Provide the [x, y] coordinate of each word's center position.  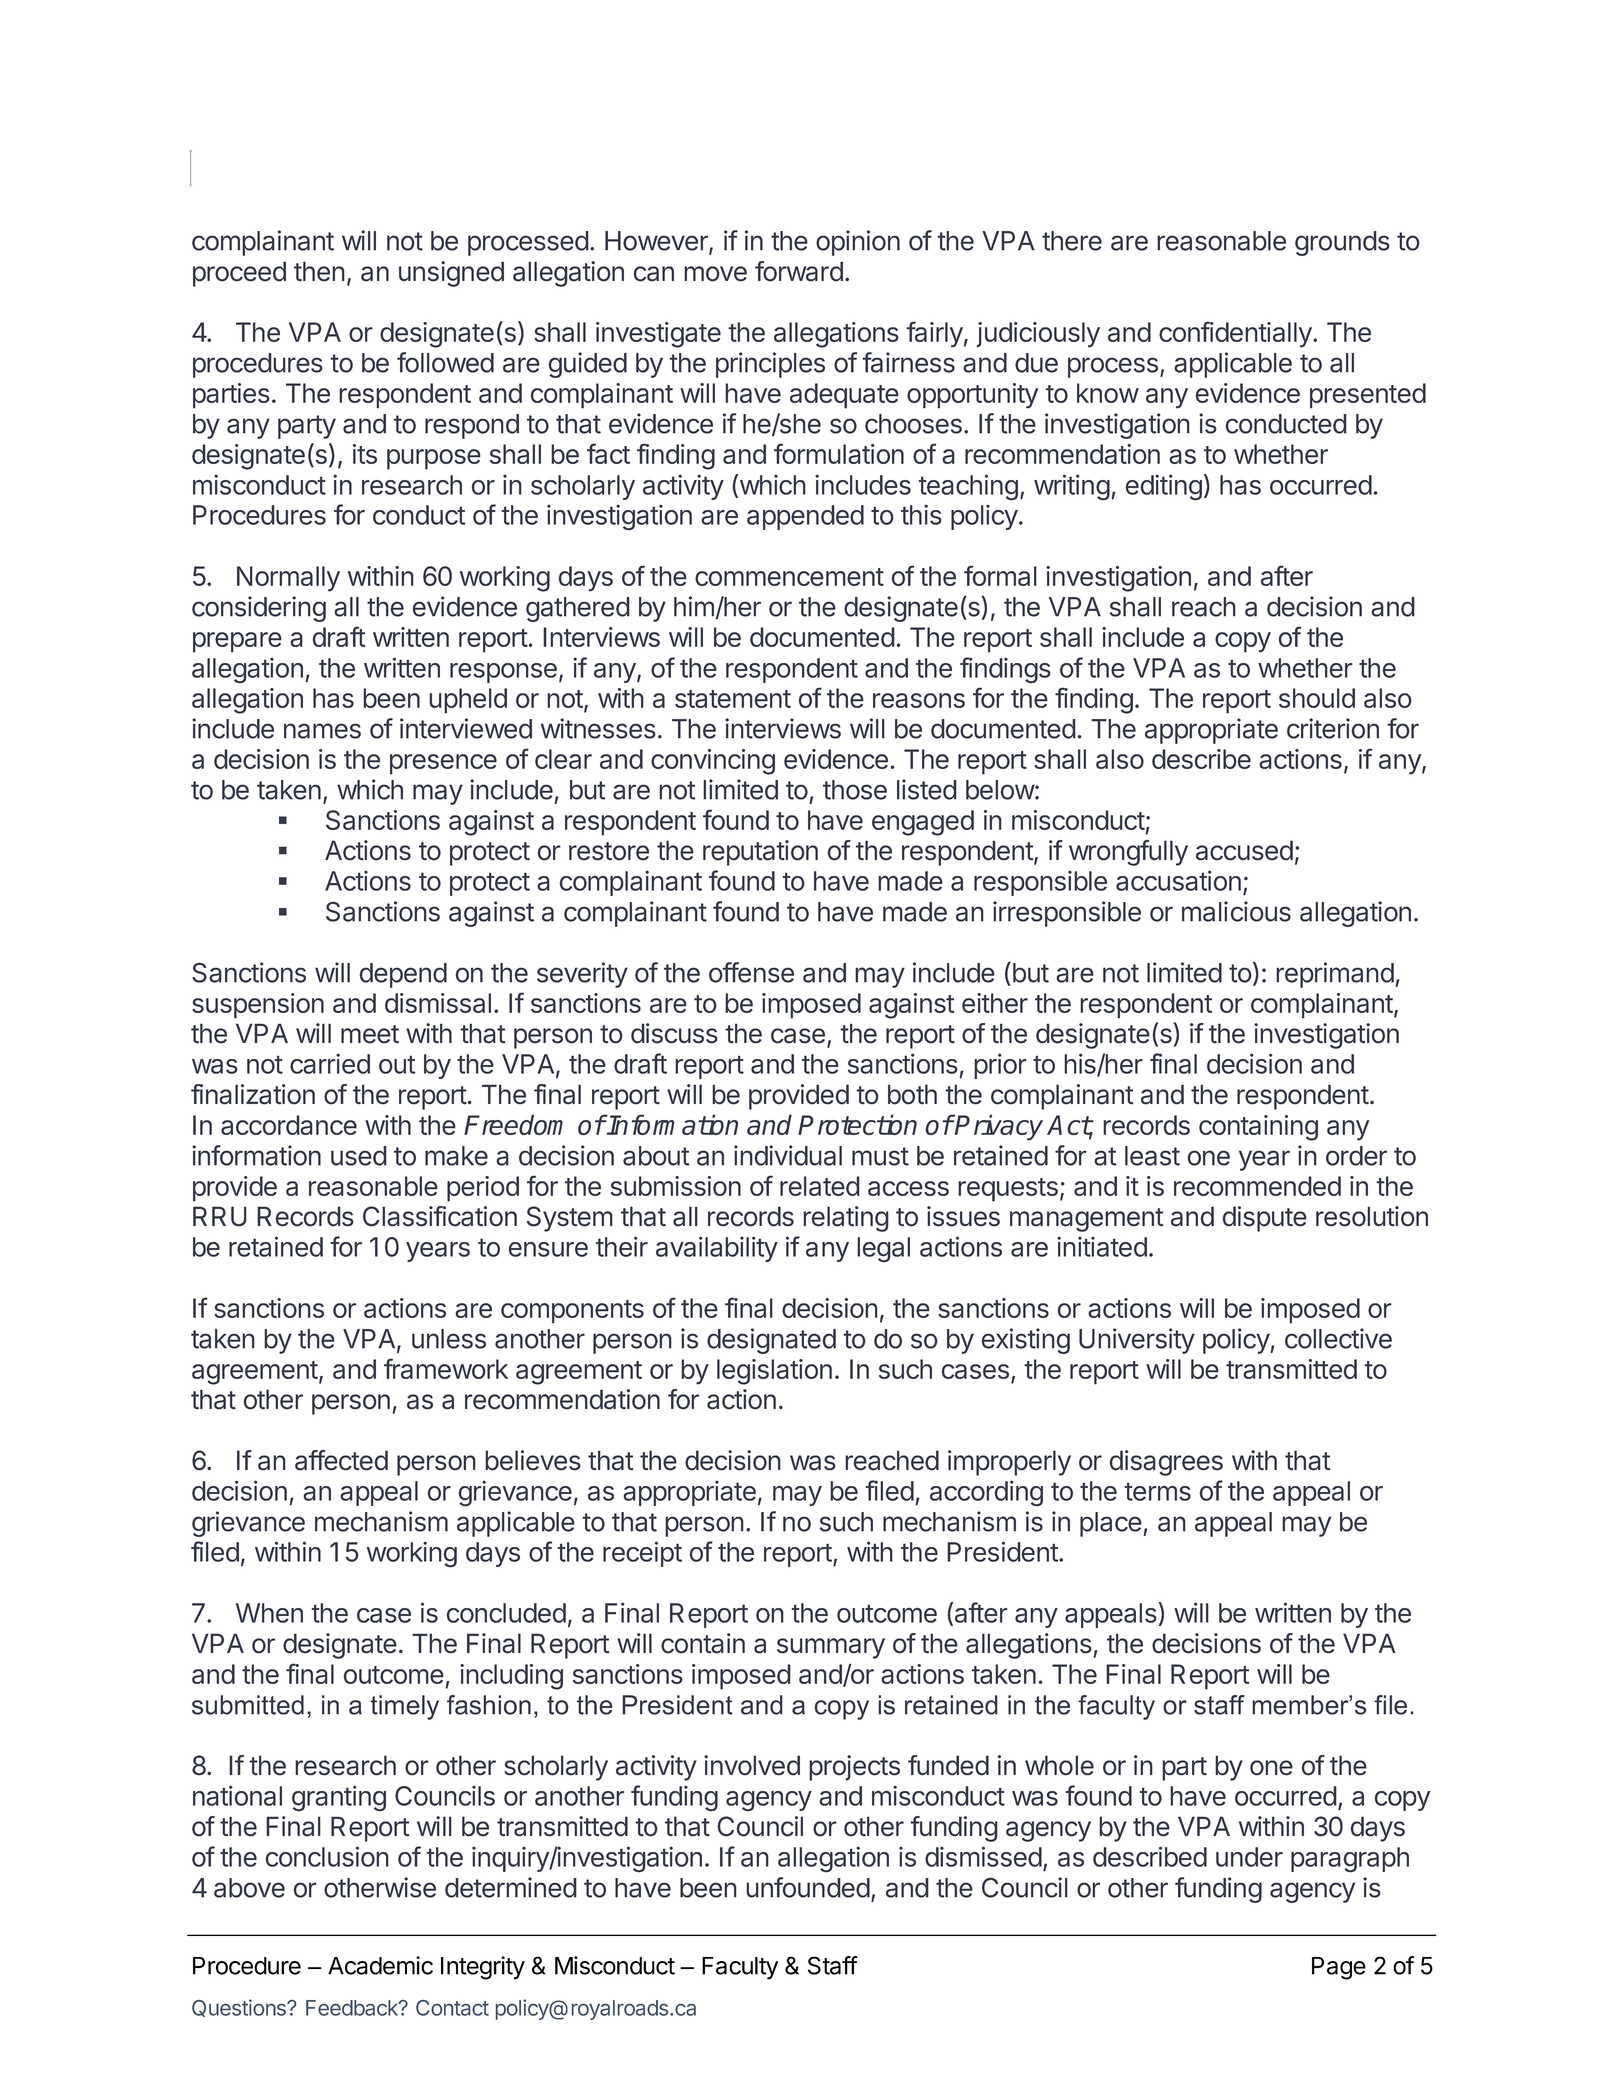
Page [1339, 1968]
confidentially [1236, 334]
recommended [1257, 1186]
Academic [380, 1965]
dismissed [983, 1856]
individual [788, 1155]
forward [799, 271]
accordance [289, 1125]
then [319, 271]
